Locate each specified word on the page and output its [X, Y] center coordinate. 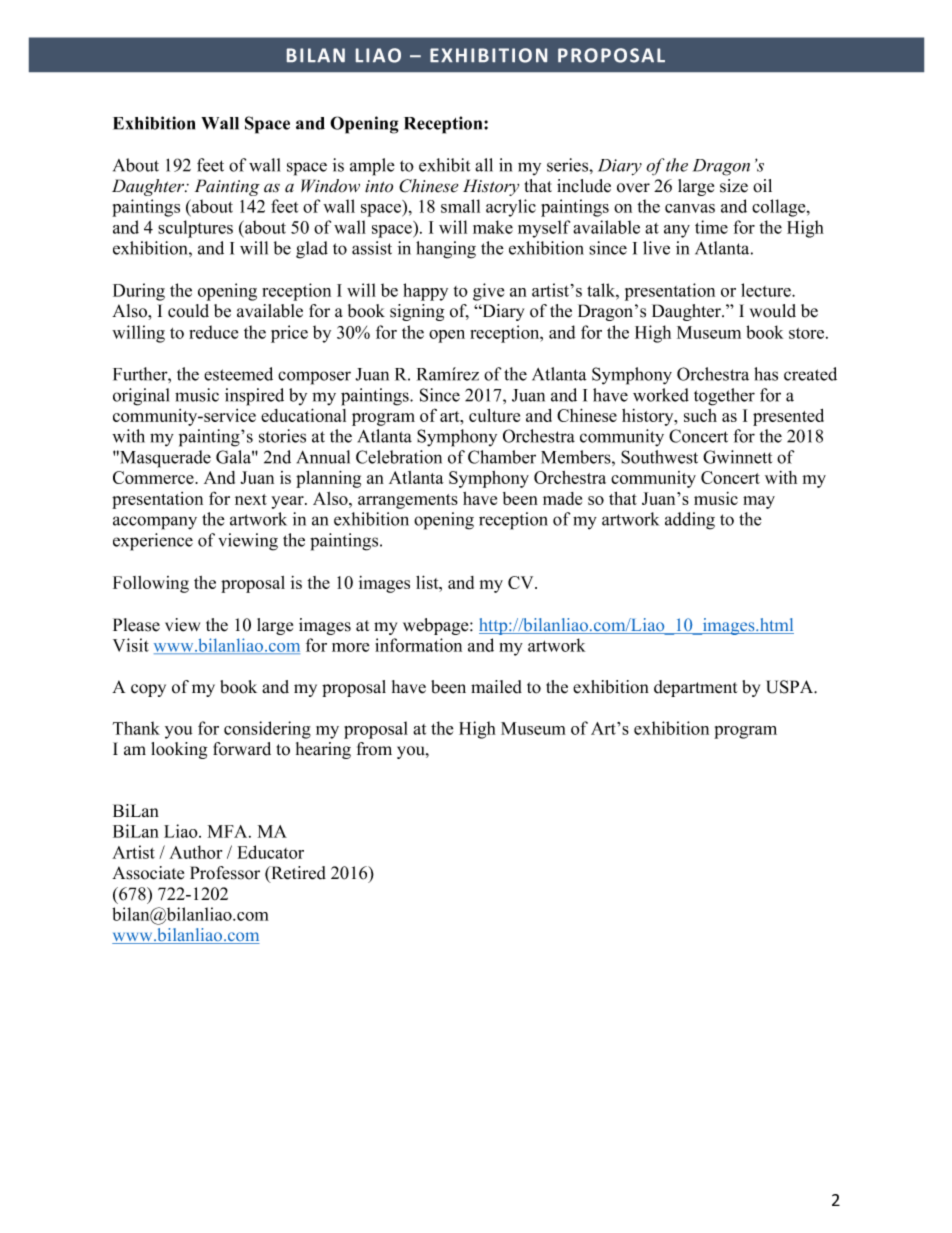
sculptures [195, 229]
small [460, 206]
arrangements [408, 501]
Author [195, 852]
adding [690, 521]
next [251, 499]
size [734, 186]
